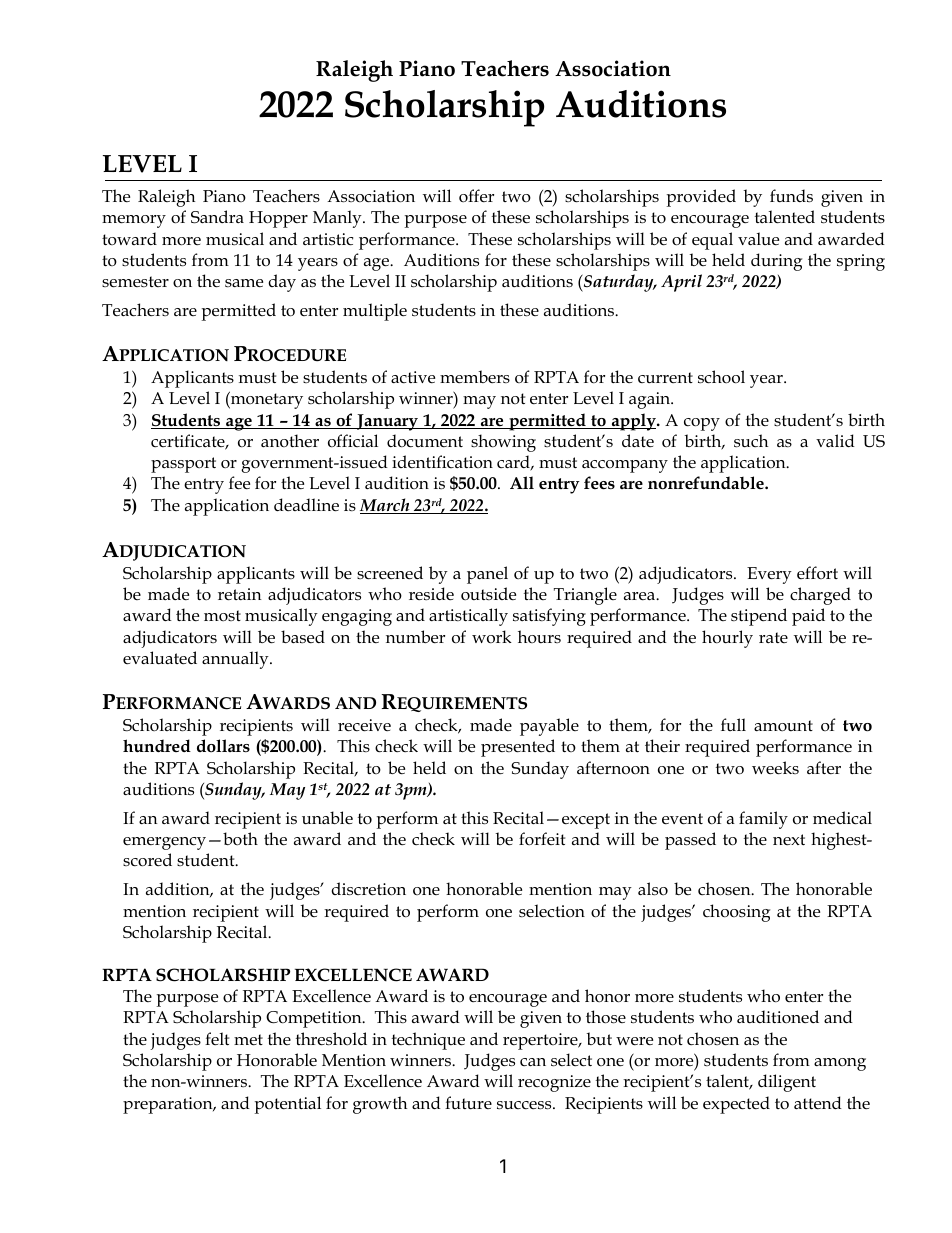  I want to click on weeks, so click(775, 768).
